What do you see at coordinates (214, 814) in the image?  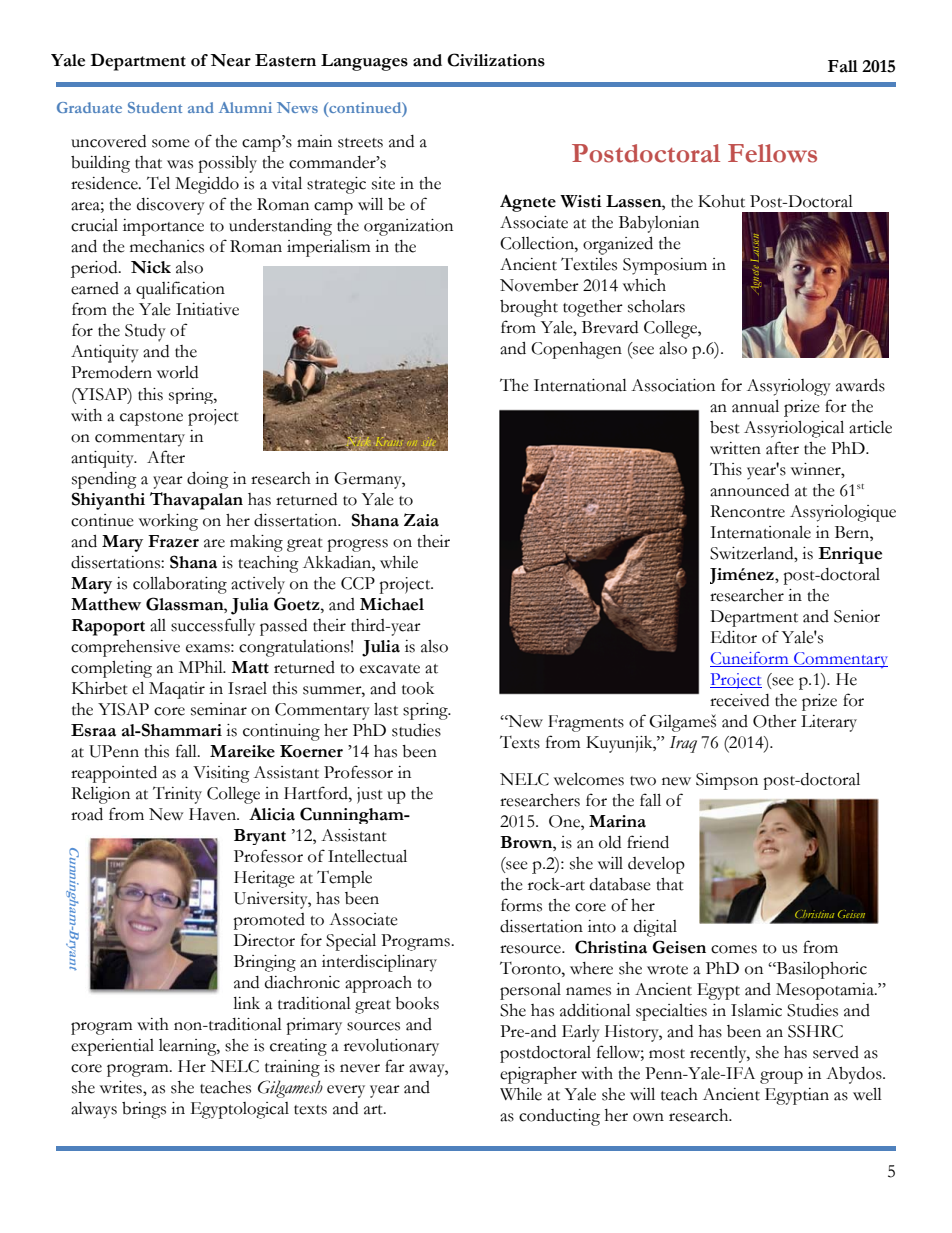 I see `Haven` at bounding box center [214, 814].
